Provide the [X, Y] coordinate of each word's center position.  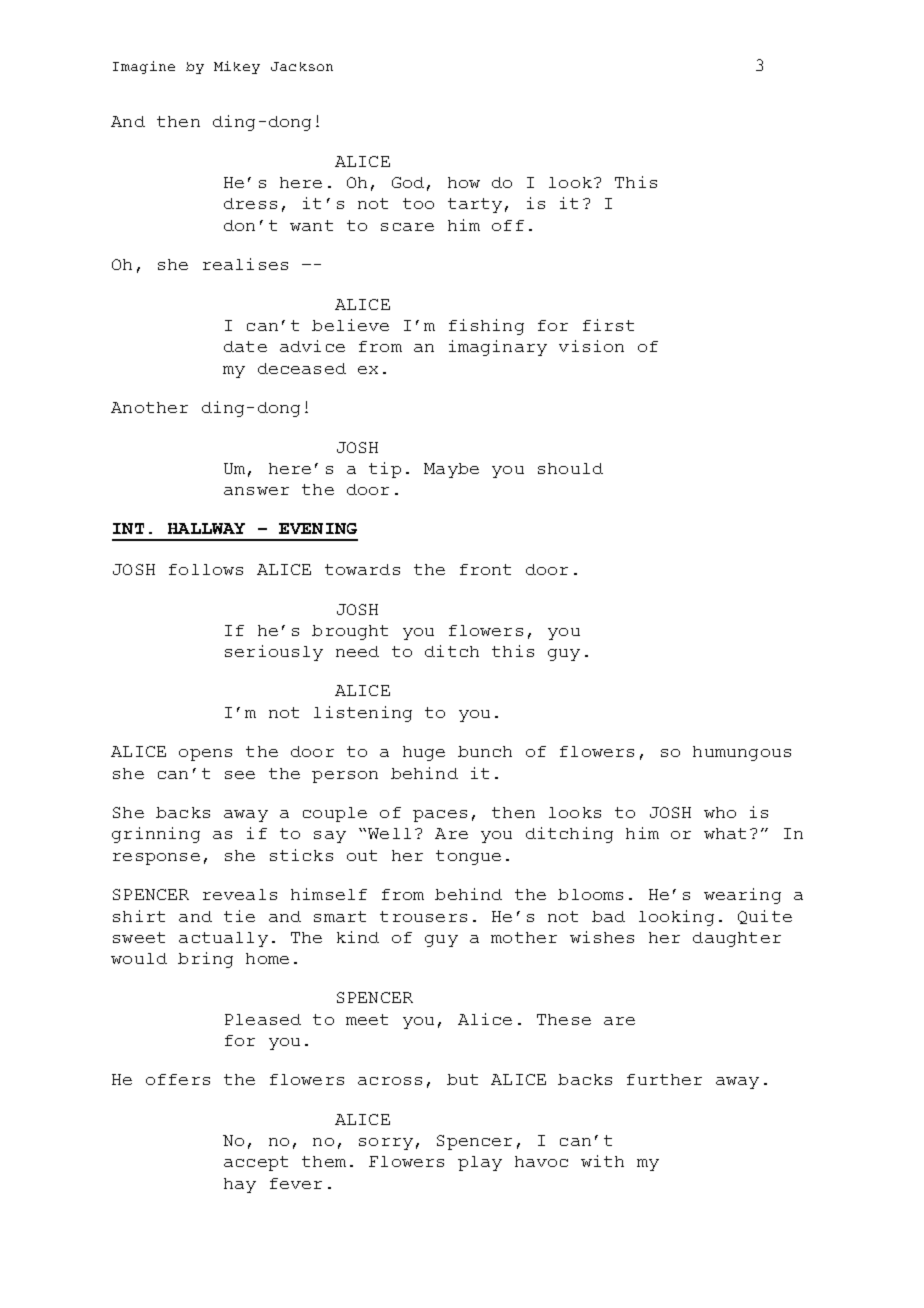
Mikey [237, 67]
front [485, 569]
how [464, 182]
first [608, 325]
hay [240, 1185]
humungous [742, 753]
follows [206, 569]
